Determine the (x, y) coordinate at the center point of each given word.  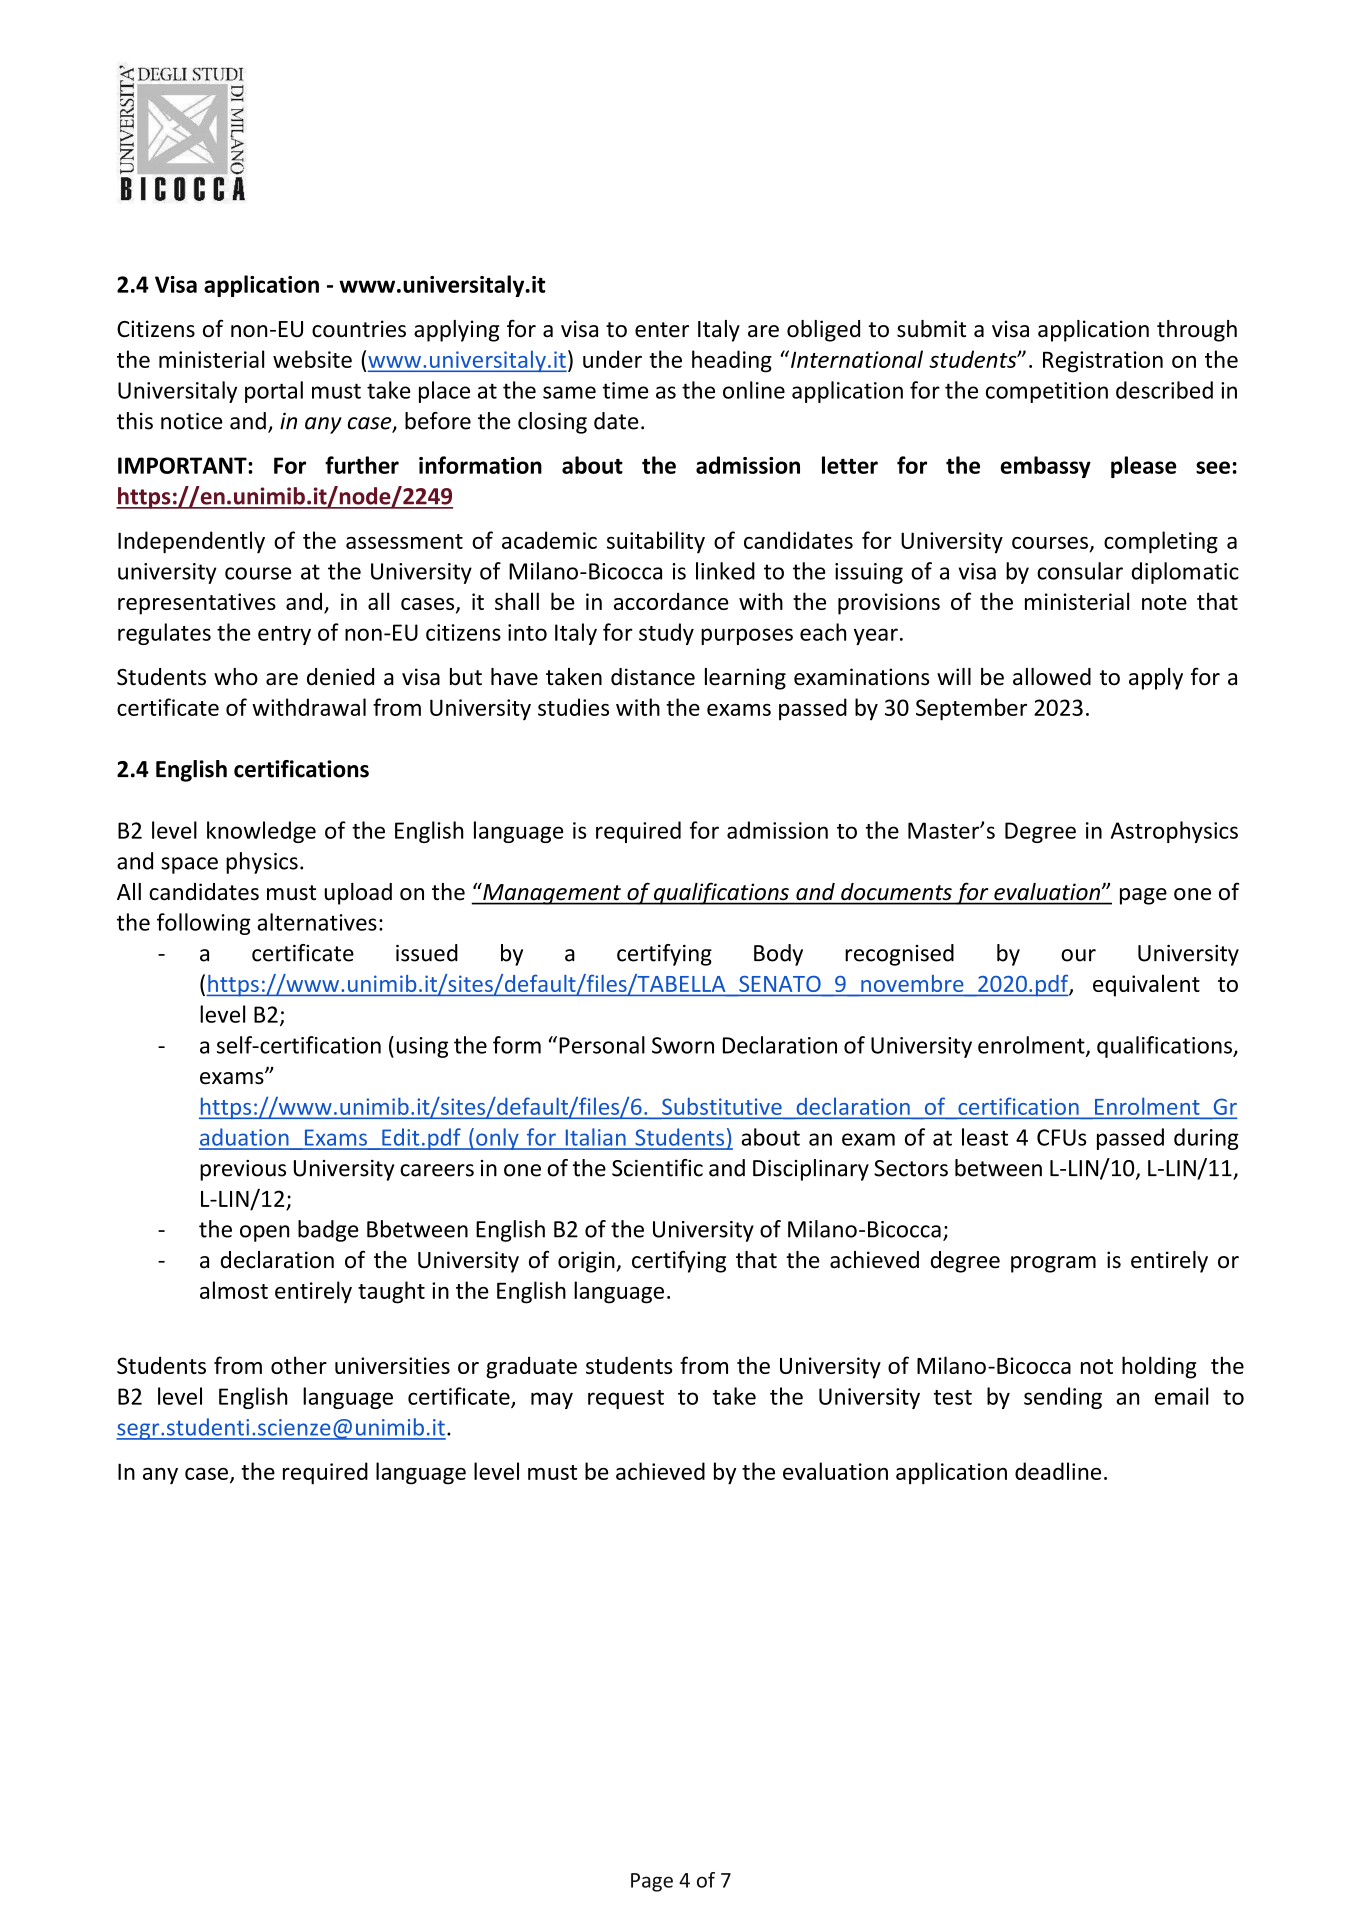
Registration (1103, 362)
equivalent (1146, 985)
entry (284, 635)
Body (778, 955)
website (312, 359)
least (985, 1137)
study (666, 634)
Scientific (657, 1168)
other (299, 1365)
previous (243, 1170)
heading (732, 361)
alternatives (317, 922)
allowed (1052, 677)
